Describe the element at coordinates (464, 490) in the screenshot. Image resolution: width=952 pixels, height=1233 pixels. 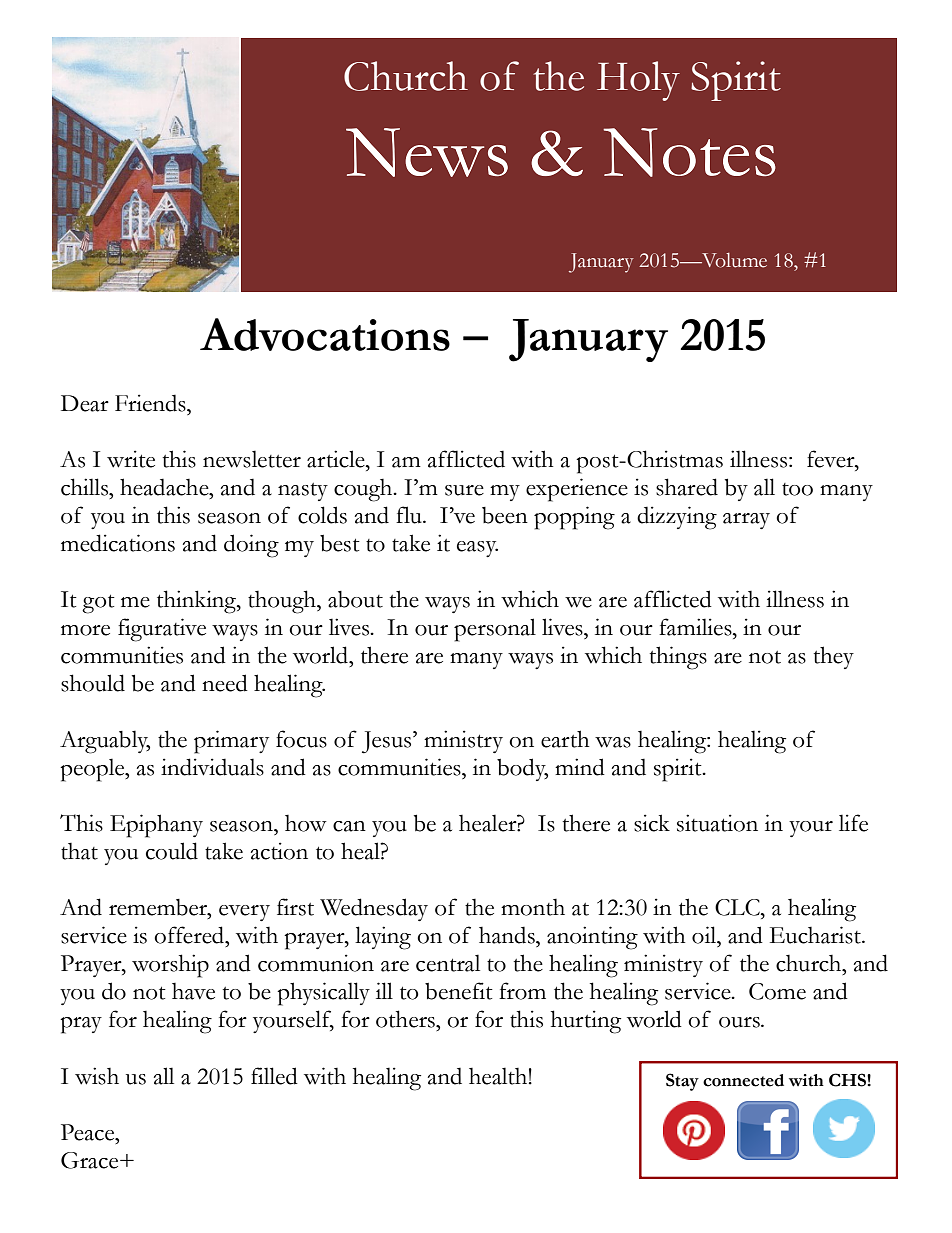
I see `sure` at that location.
